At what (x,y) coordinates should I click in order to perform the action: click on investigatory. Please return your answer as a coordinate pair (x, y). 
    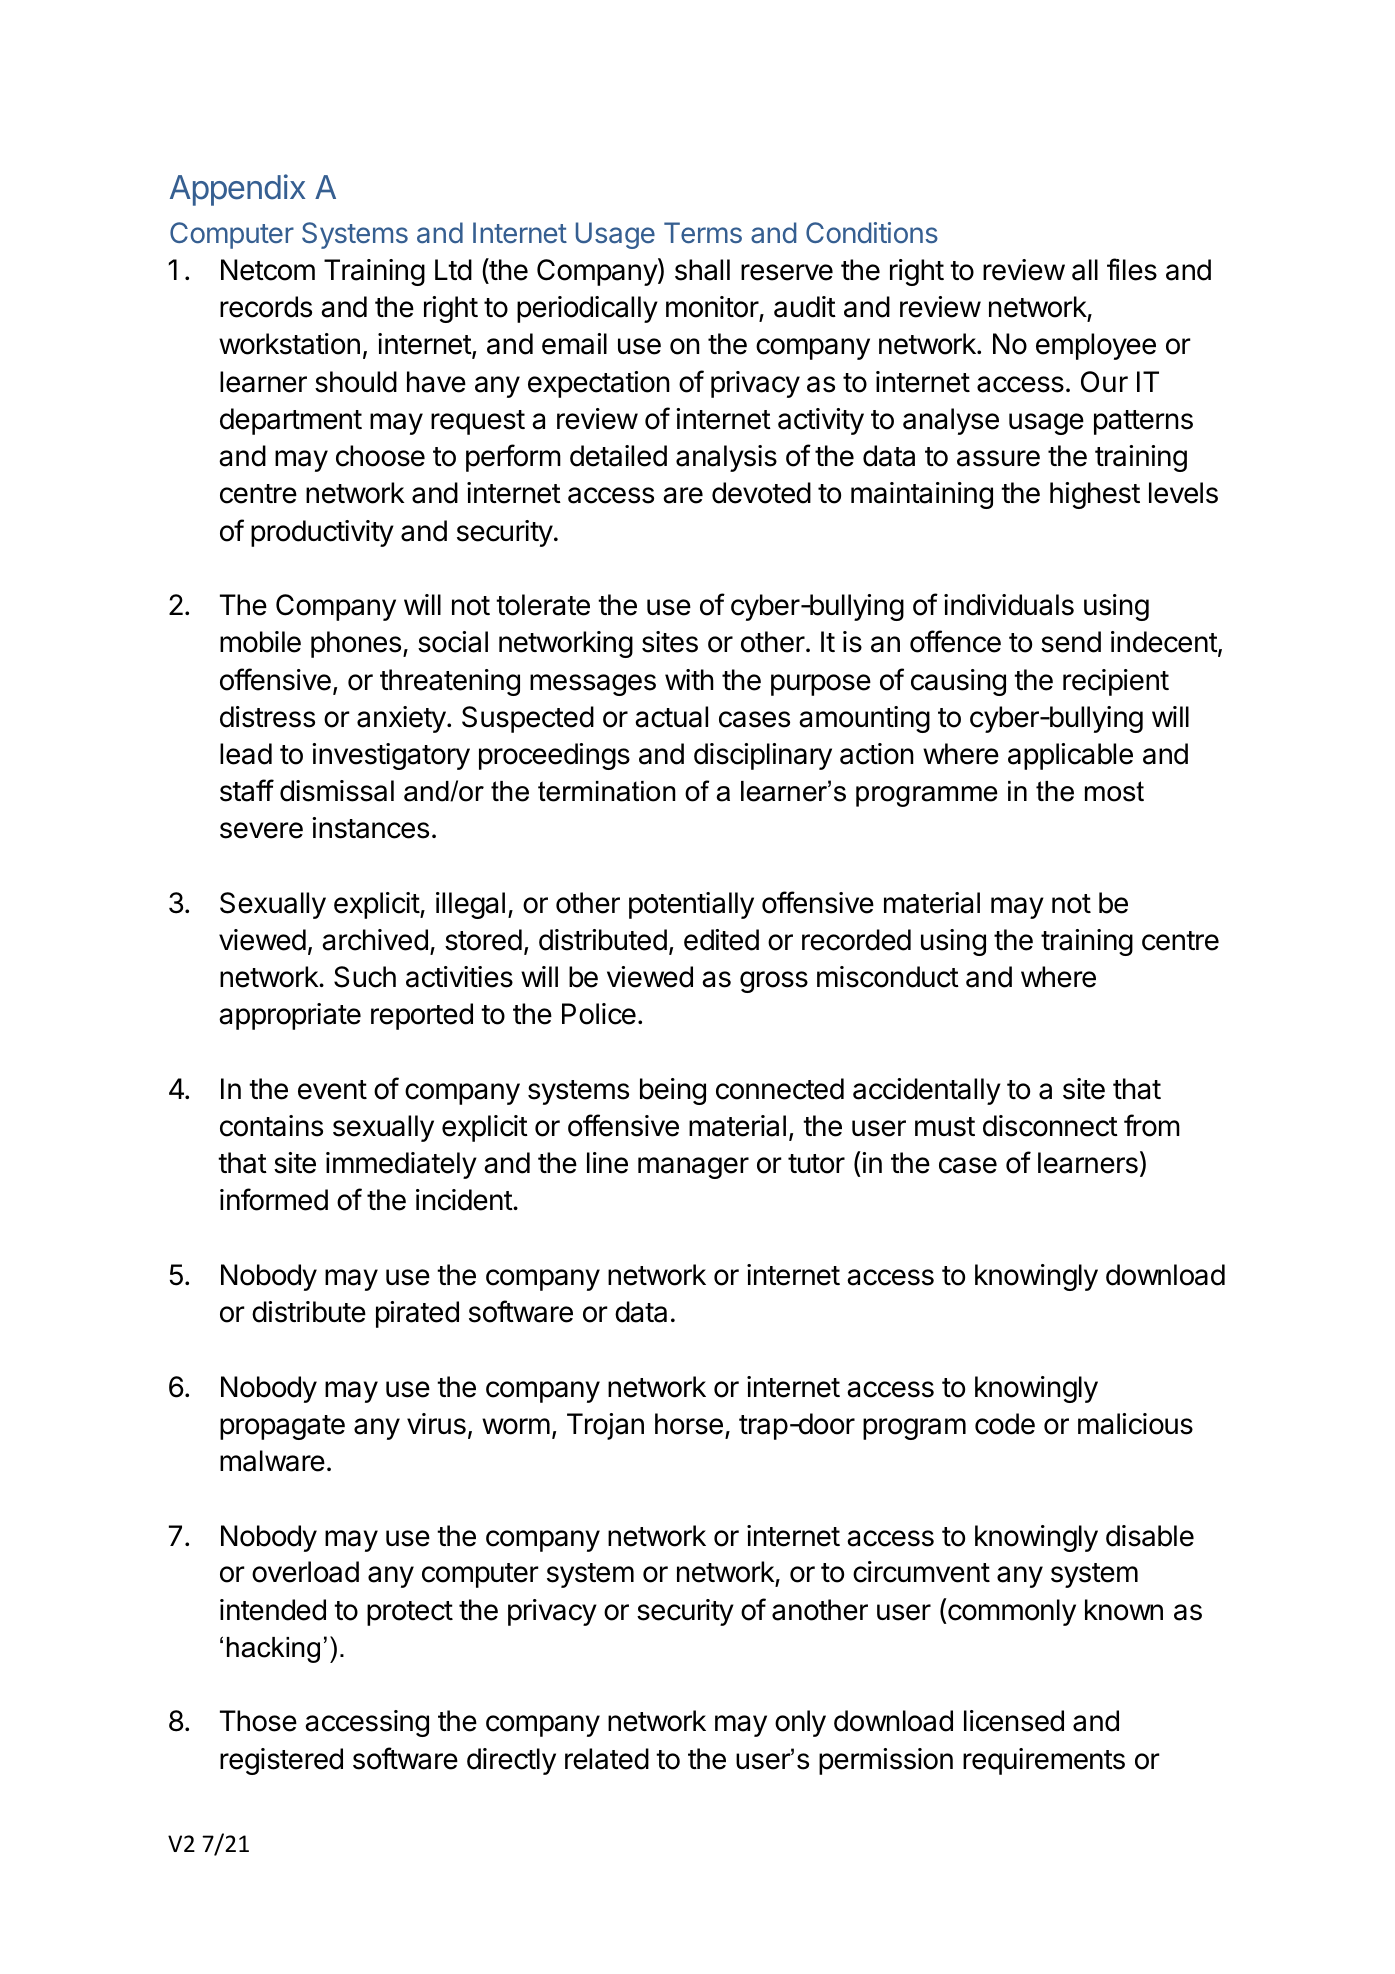
    Looking at the image, I should click on (391, 756).
